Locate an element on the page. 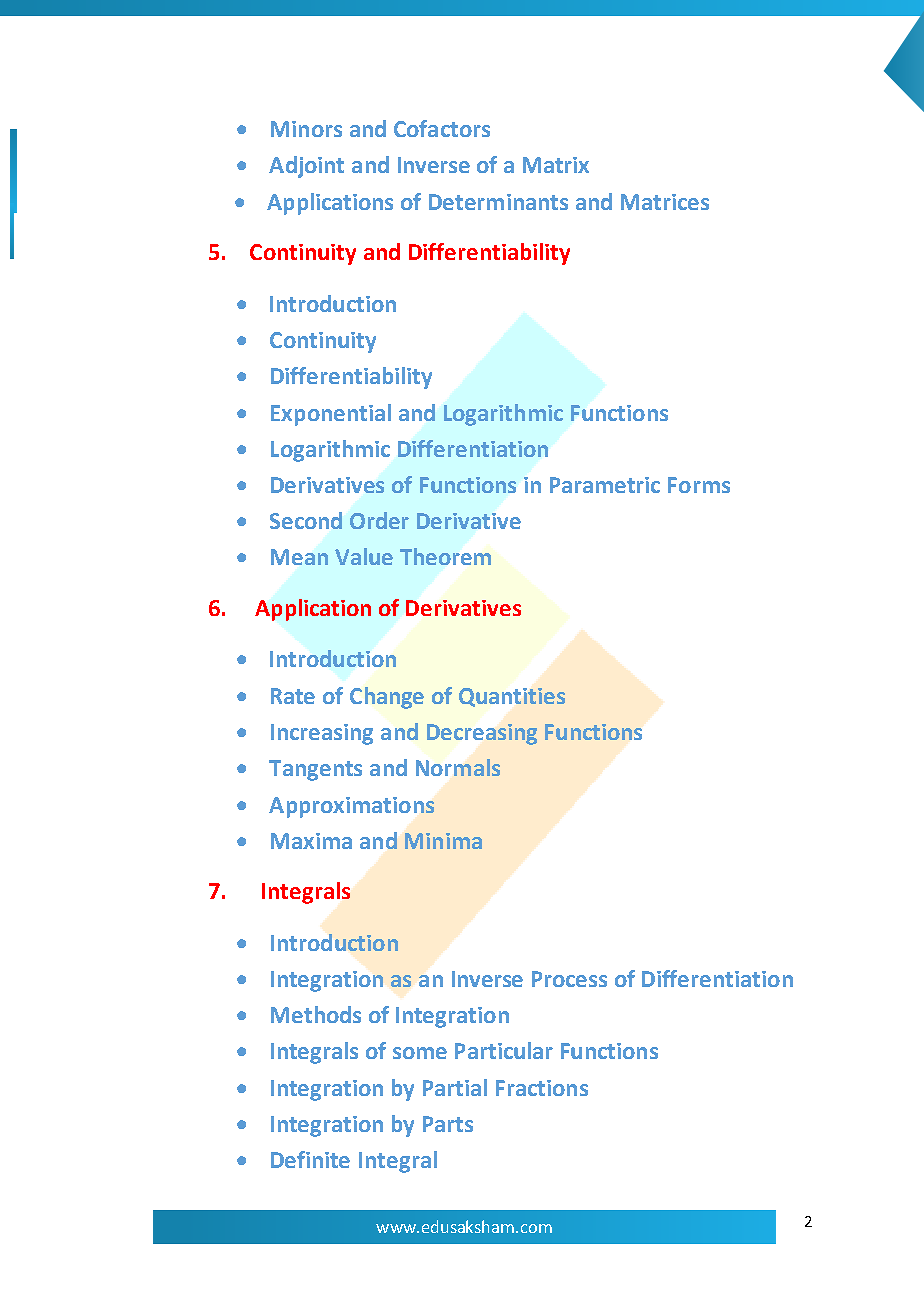 This image has width=924, height=1308. Decreasing is located at coordinates (482, 734).
